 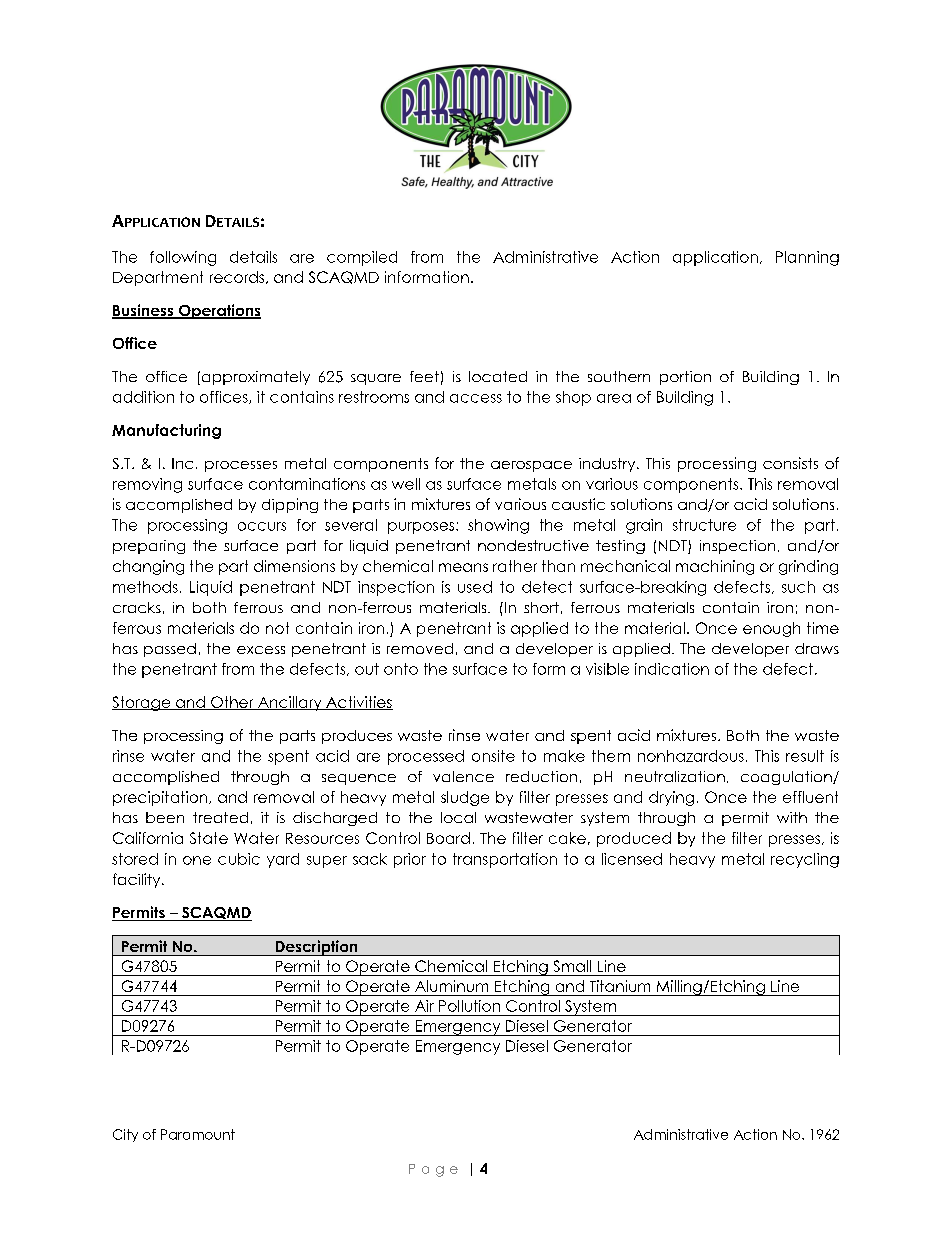 I want to click on Board, so click(x=448, y=838).
